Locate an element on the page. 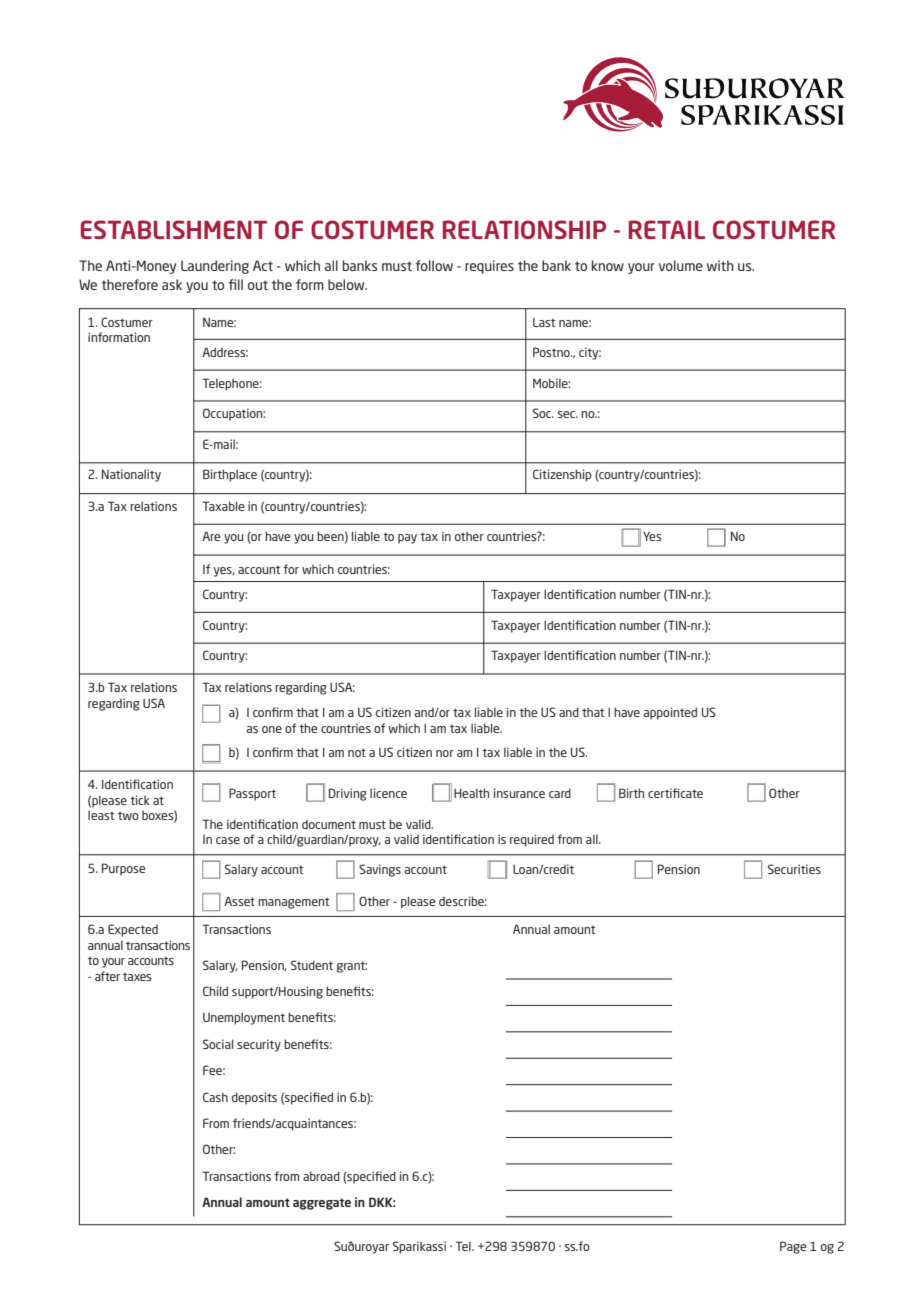  Last is located at coordinates (544, 322).
